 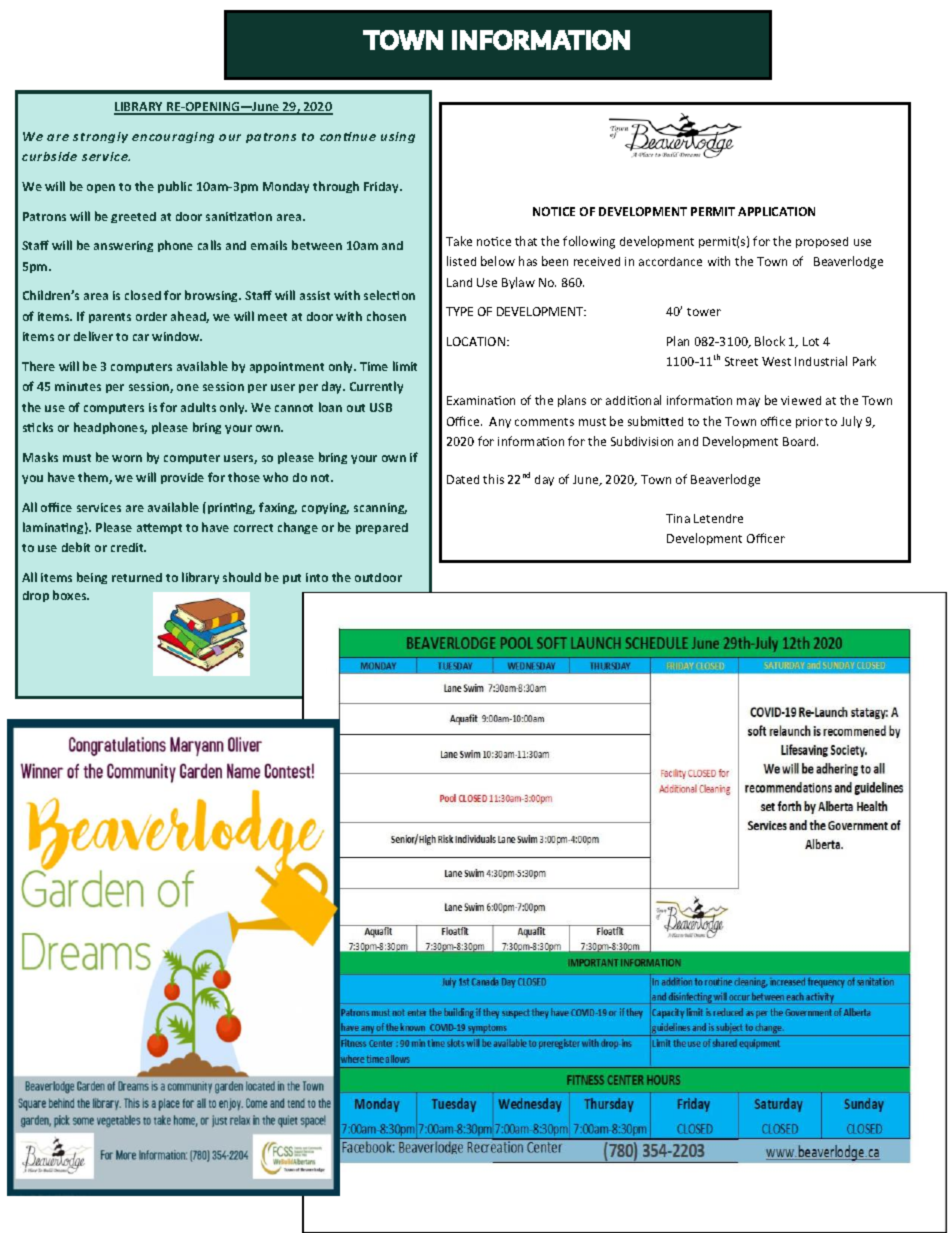 What do you see at coordinates (143, 295) in the document?
I see `closed` at bounding box center [143, 295].
